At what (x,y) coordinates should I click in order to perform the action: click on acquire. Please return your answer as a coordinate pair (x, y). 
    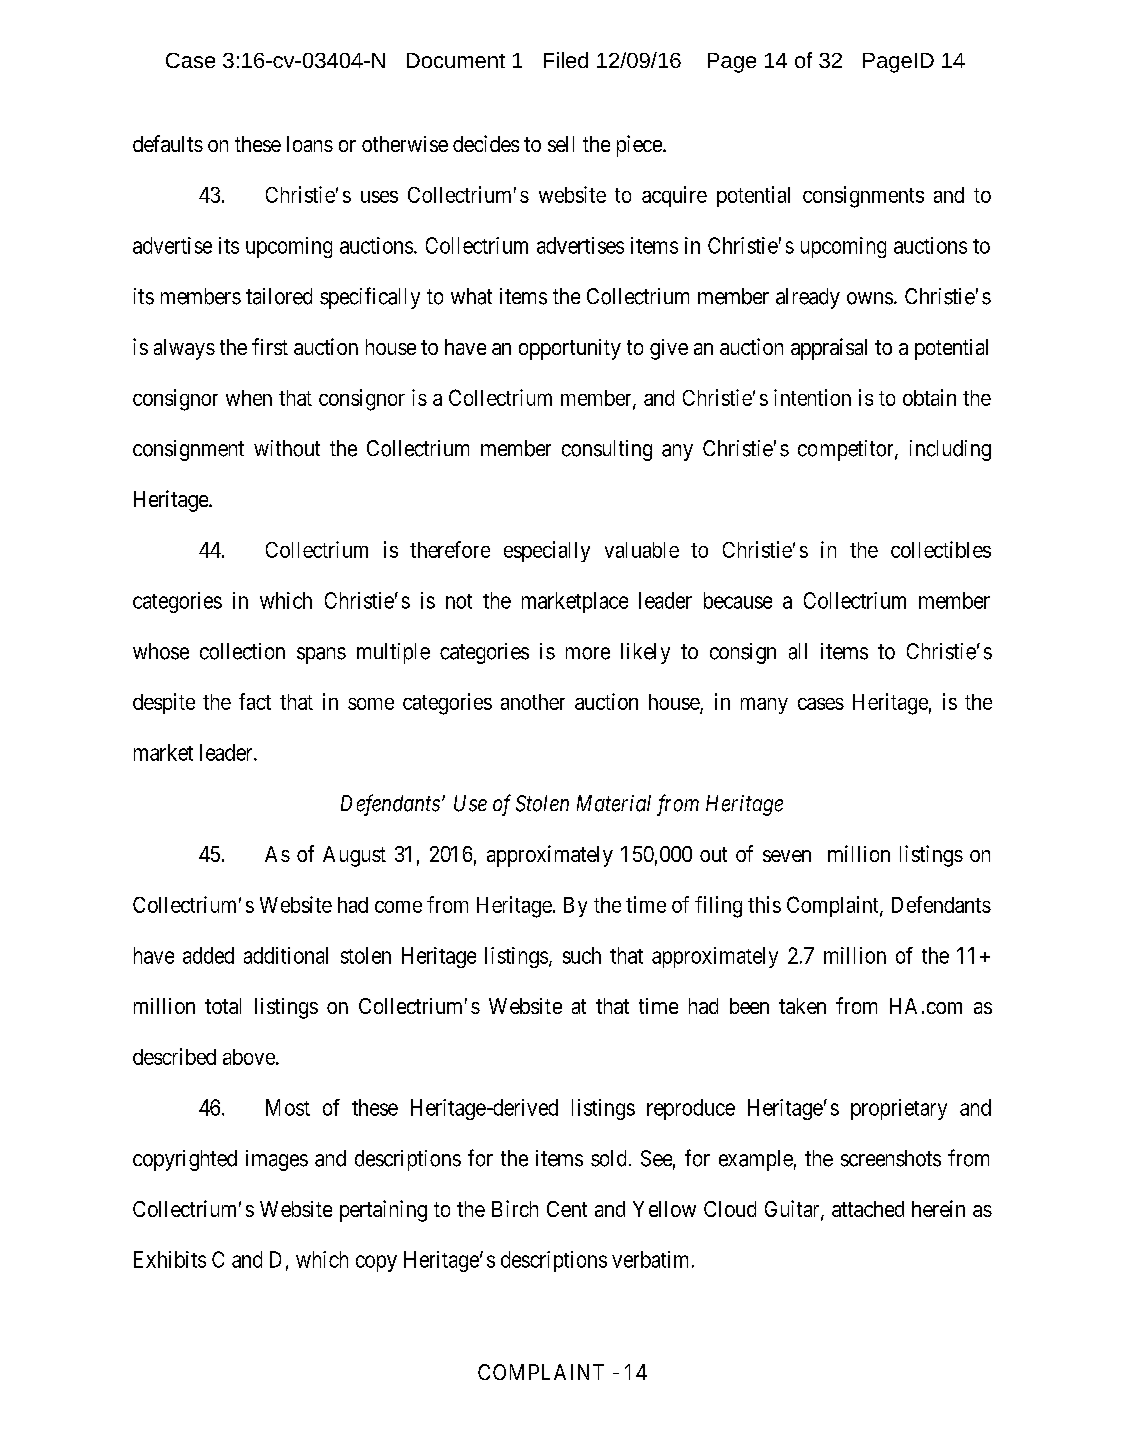
    Looking at the image, I should click on (674, 196).
